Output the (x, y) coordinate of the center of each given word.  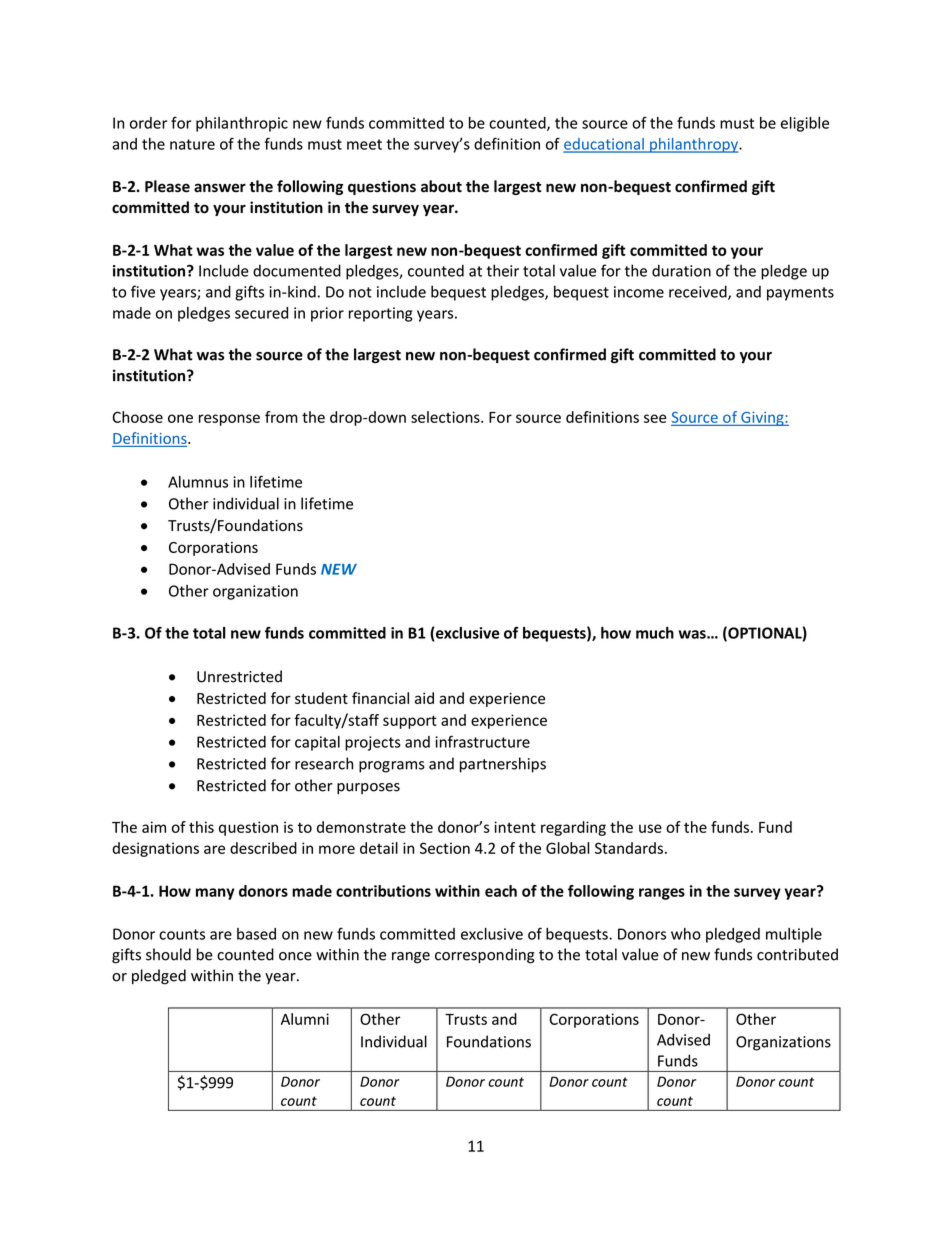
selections (446, 417)
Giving (762, 418)
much (655, 633)
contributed (797, 954)
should (168, 954)
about (441, 186)
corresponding (485, 956)
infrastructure (482, 741)
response (229, 420)
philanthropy (694, 145)
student (321, 698)
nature (192, 144)
